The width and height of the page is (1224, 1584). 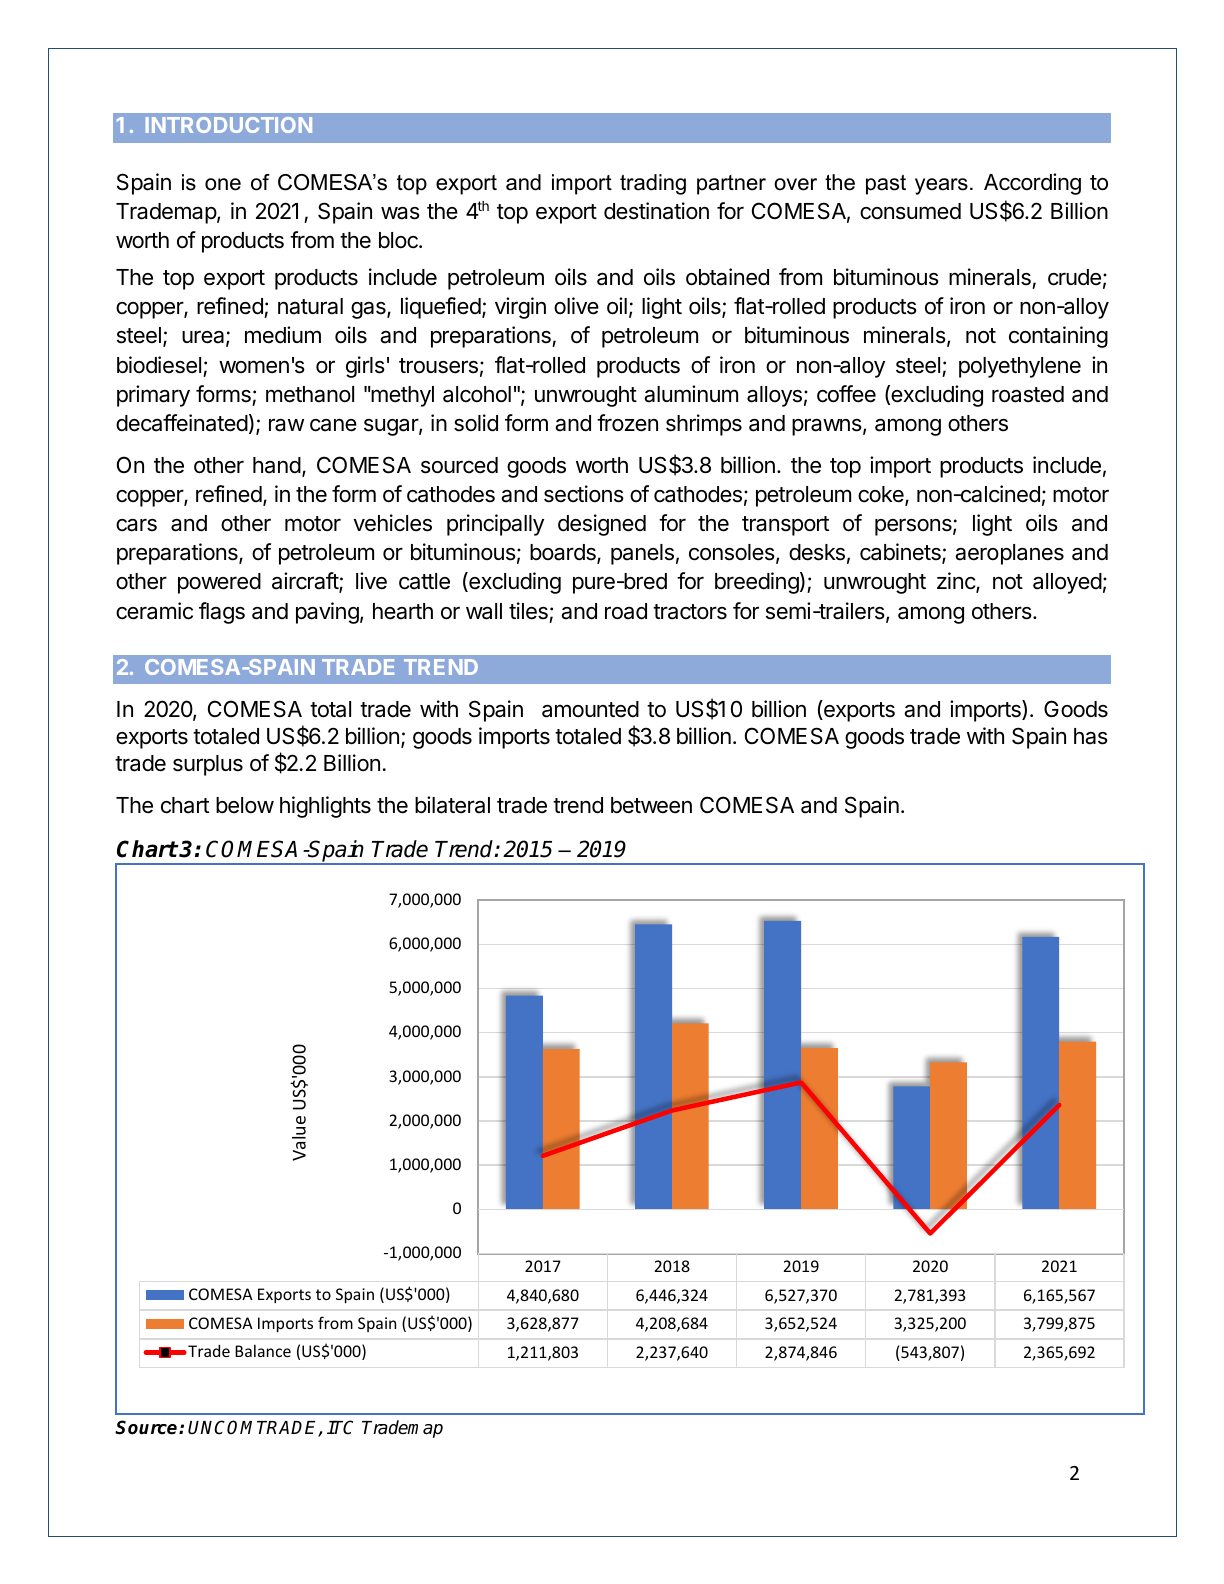 I want to click on amounted, so click(x=590, y=709).
